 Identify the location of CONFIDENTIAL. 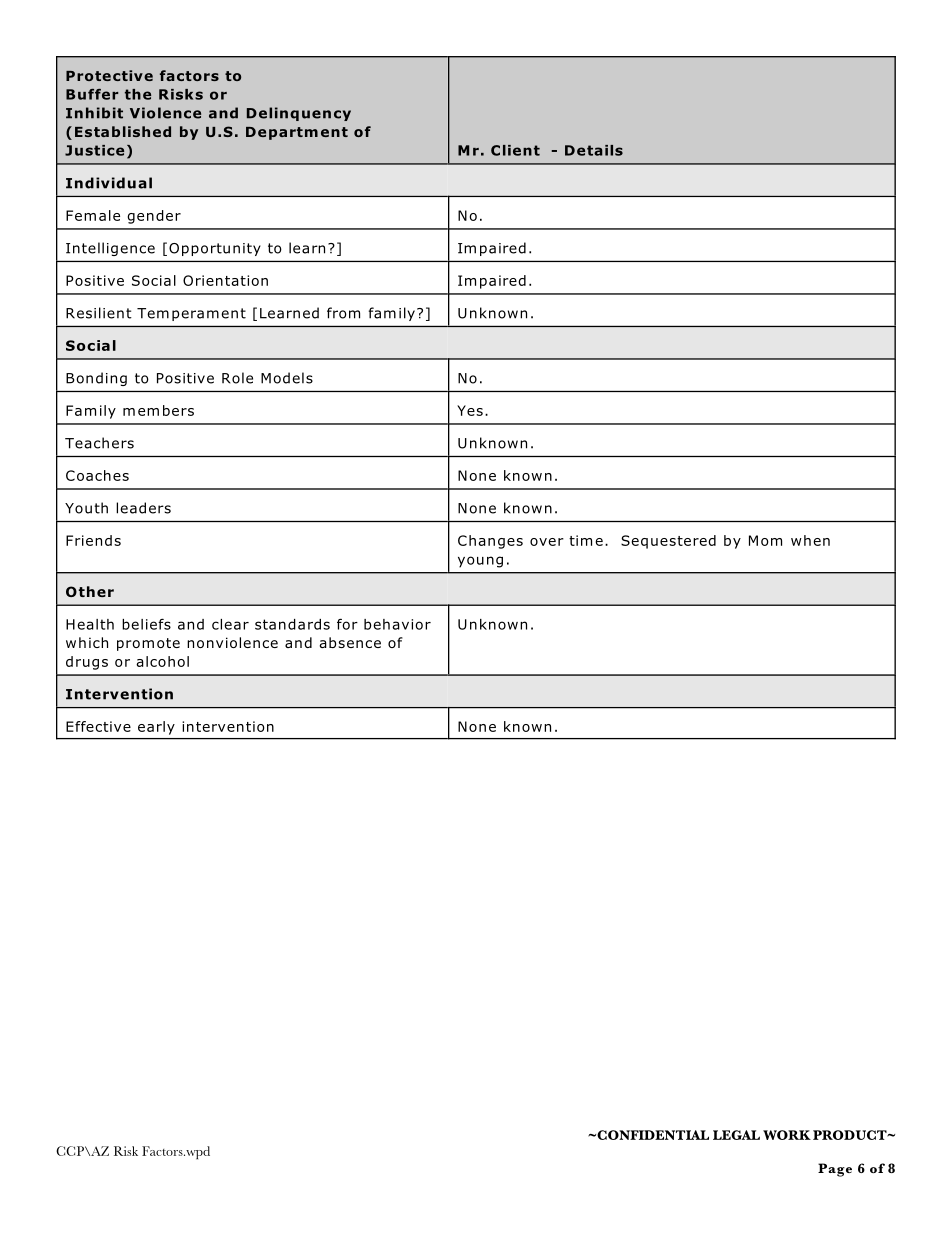
(652, 1135).
